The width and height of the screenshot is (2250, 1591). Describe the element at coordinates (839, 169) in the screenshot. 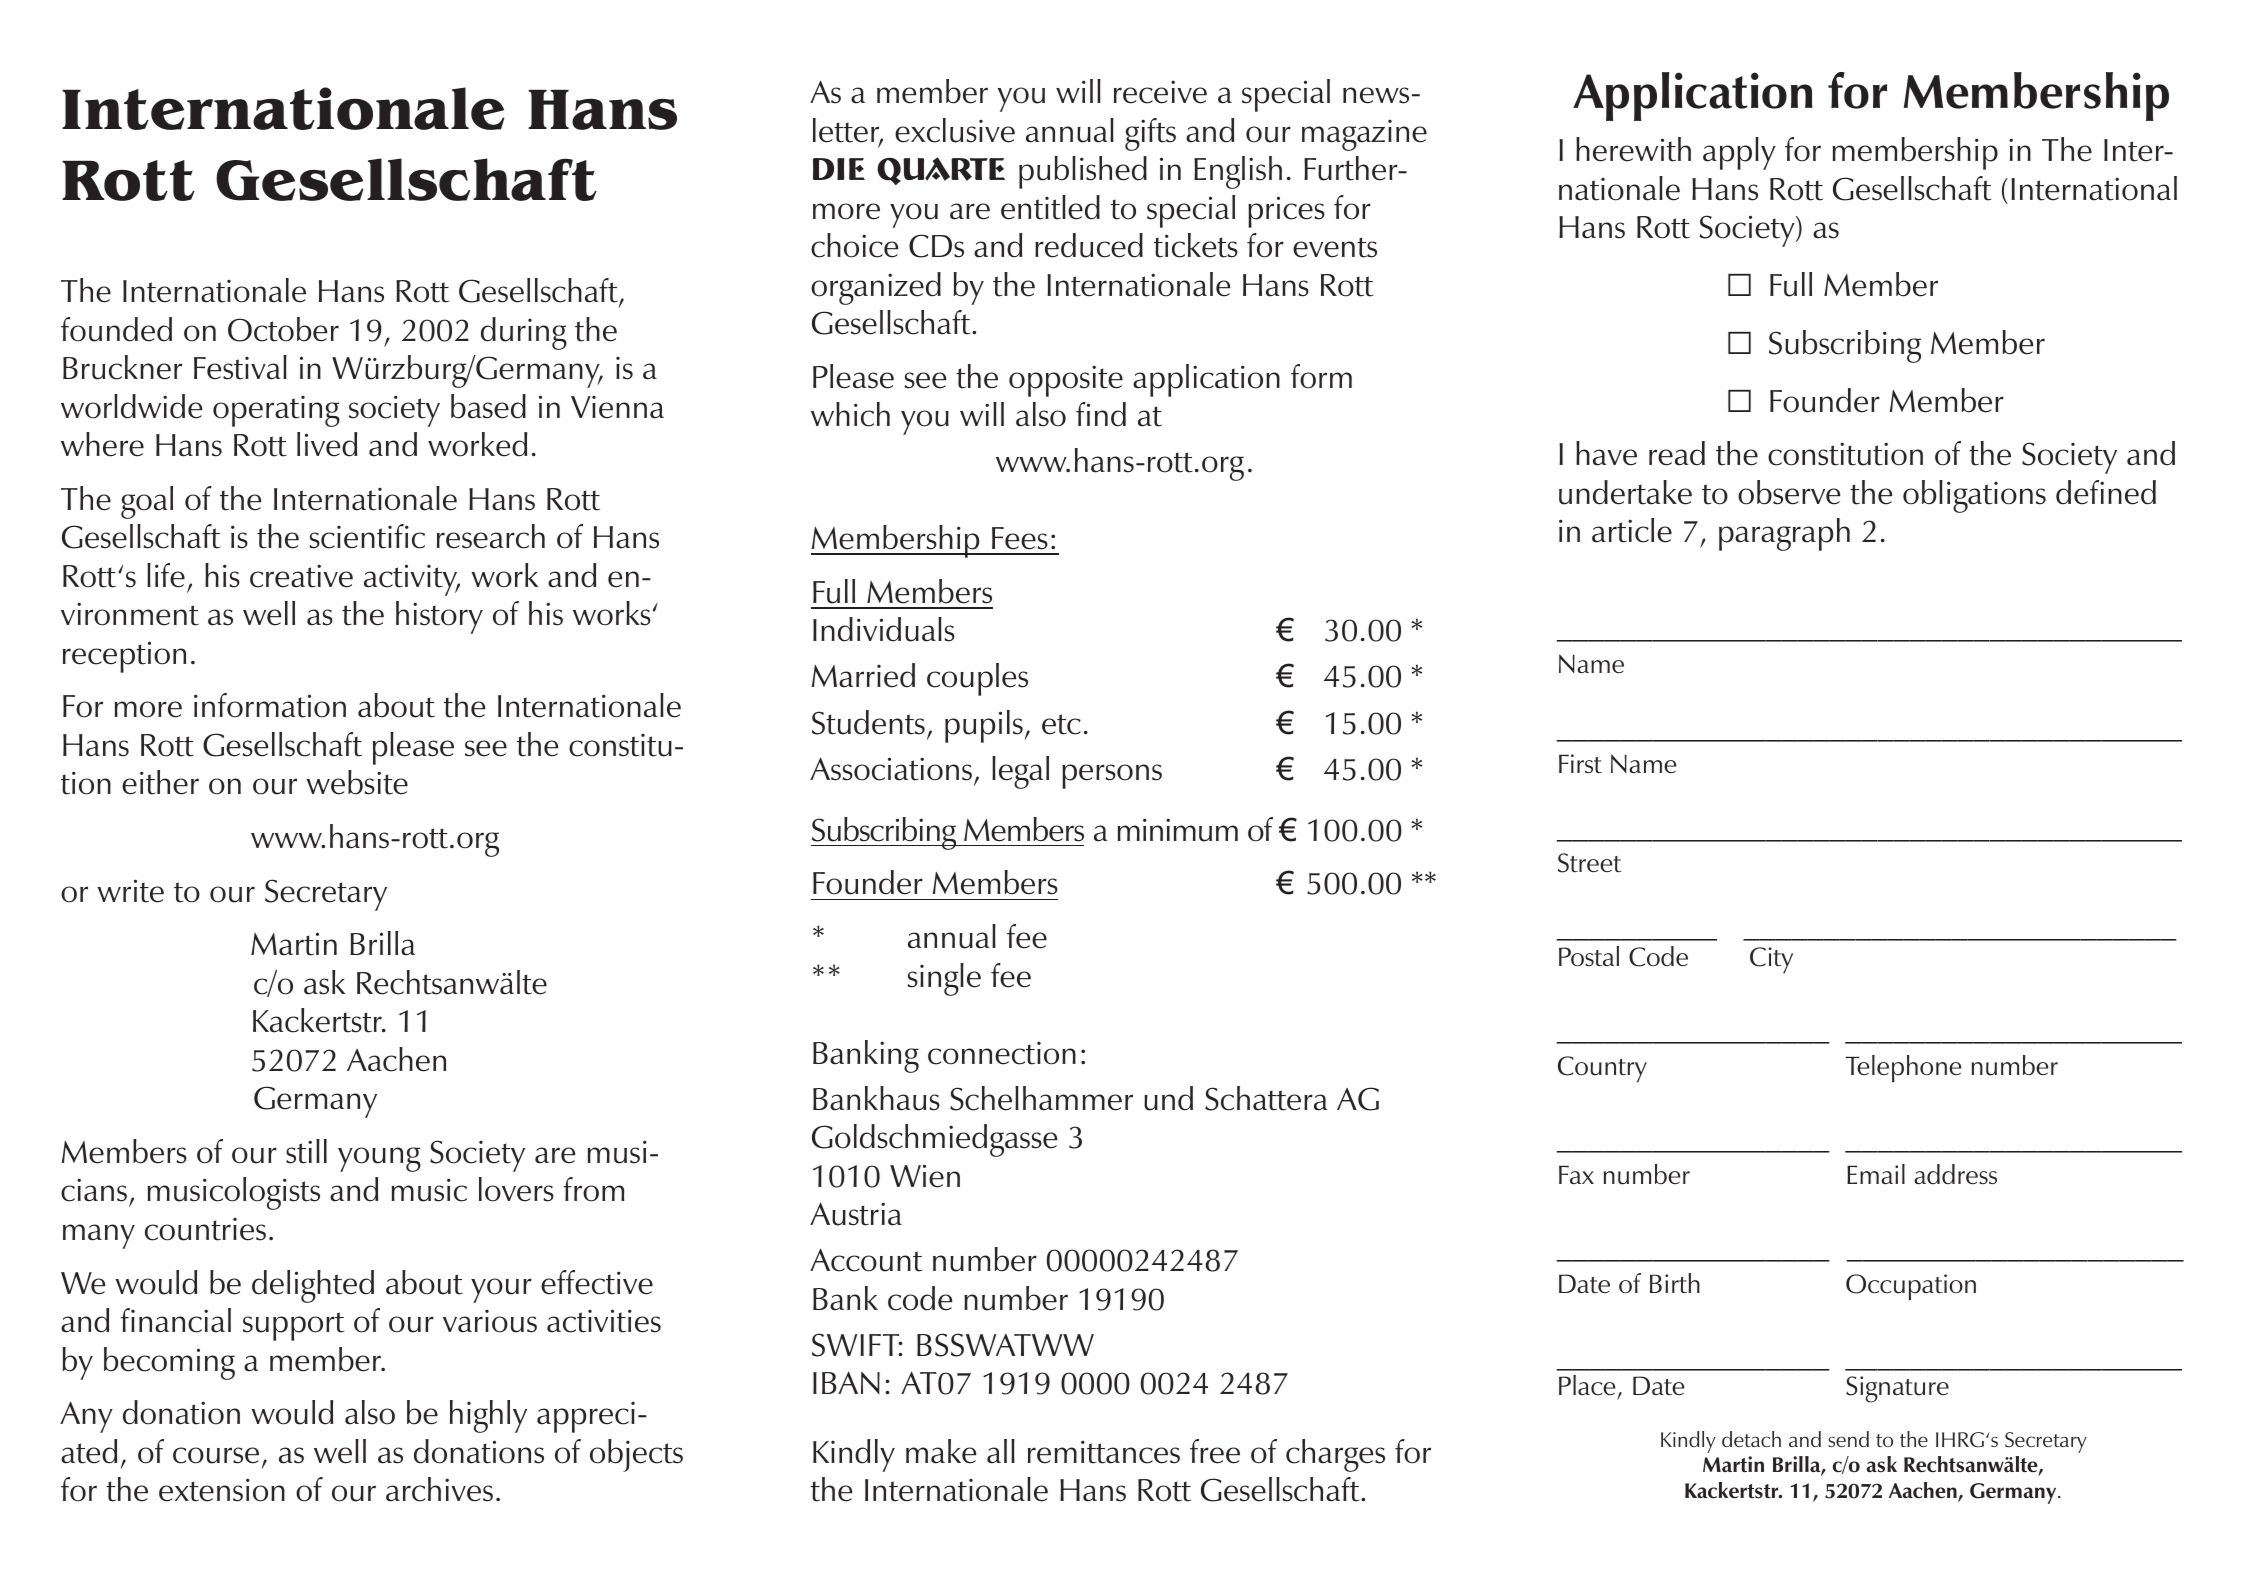

I see `DIE` at that location.
